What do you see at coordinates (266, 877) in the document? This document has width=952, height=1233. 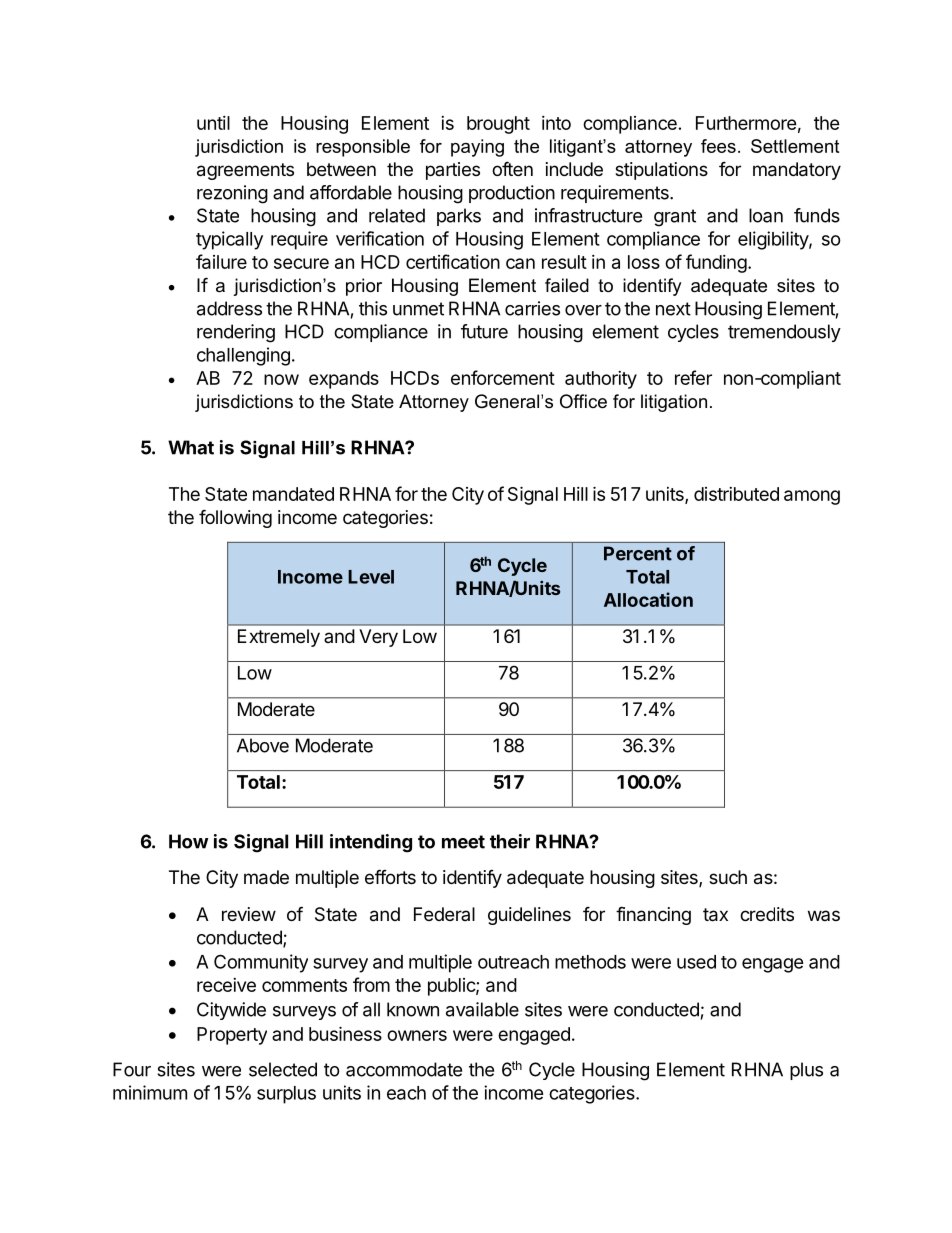 I see `made` at bounding box center [266, 877].
